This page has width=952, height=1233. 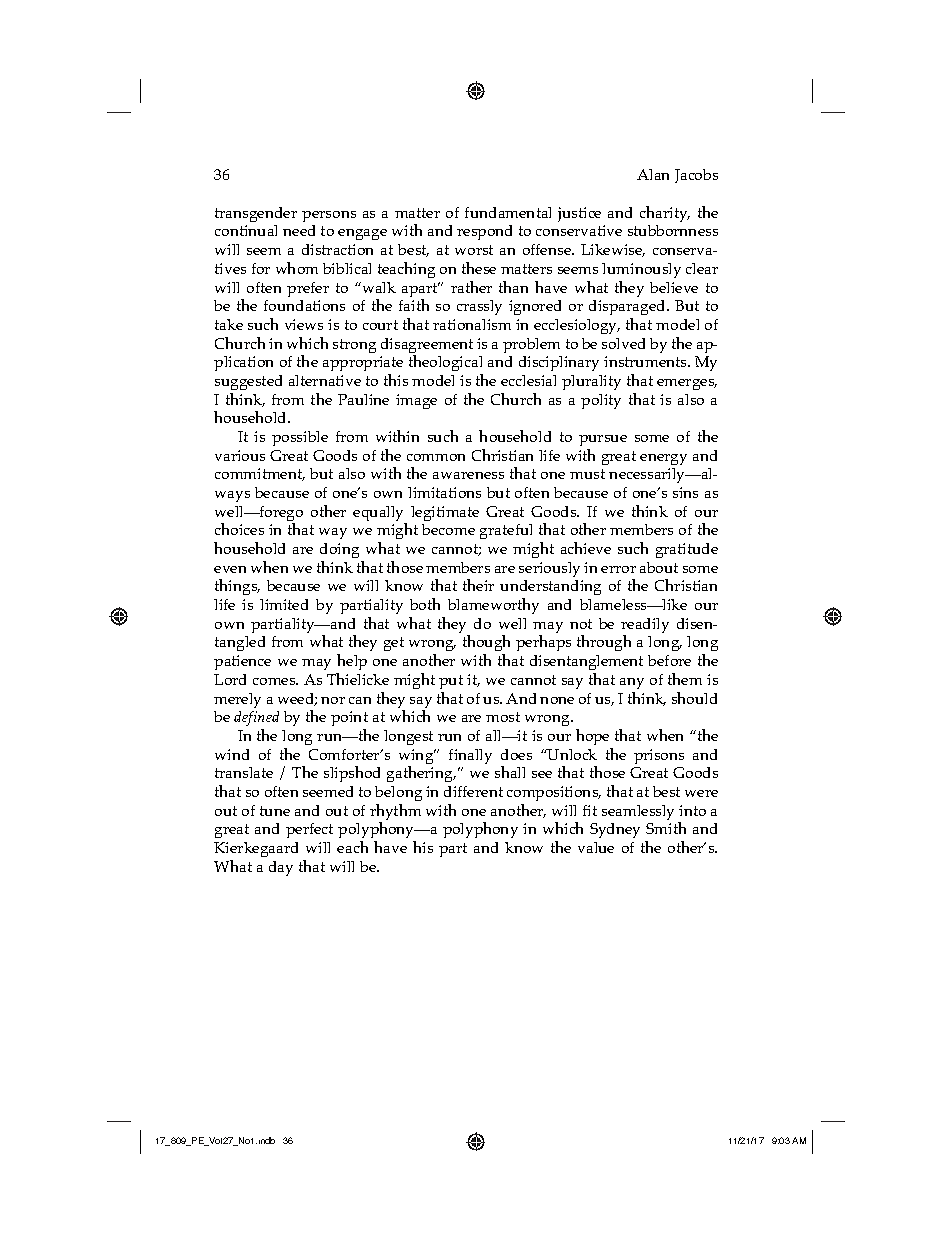 What do you see at coordinates (242, 662) in the page?
I see `patience` at bounding box center [242, 662].
